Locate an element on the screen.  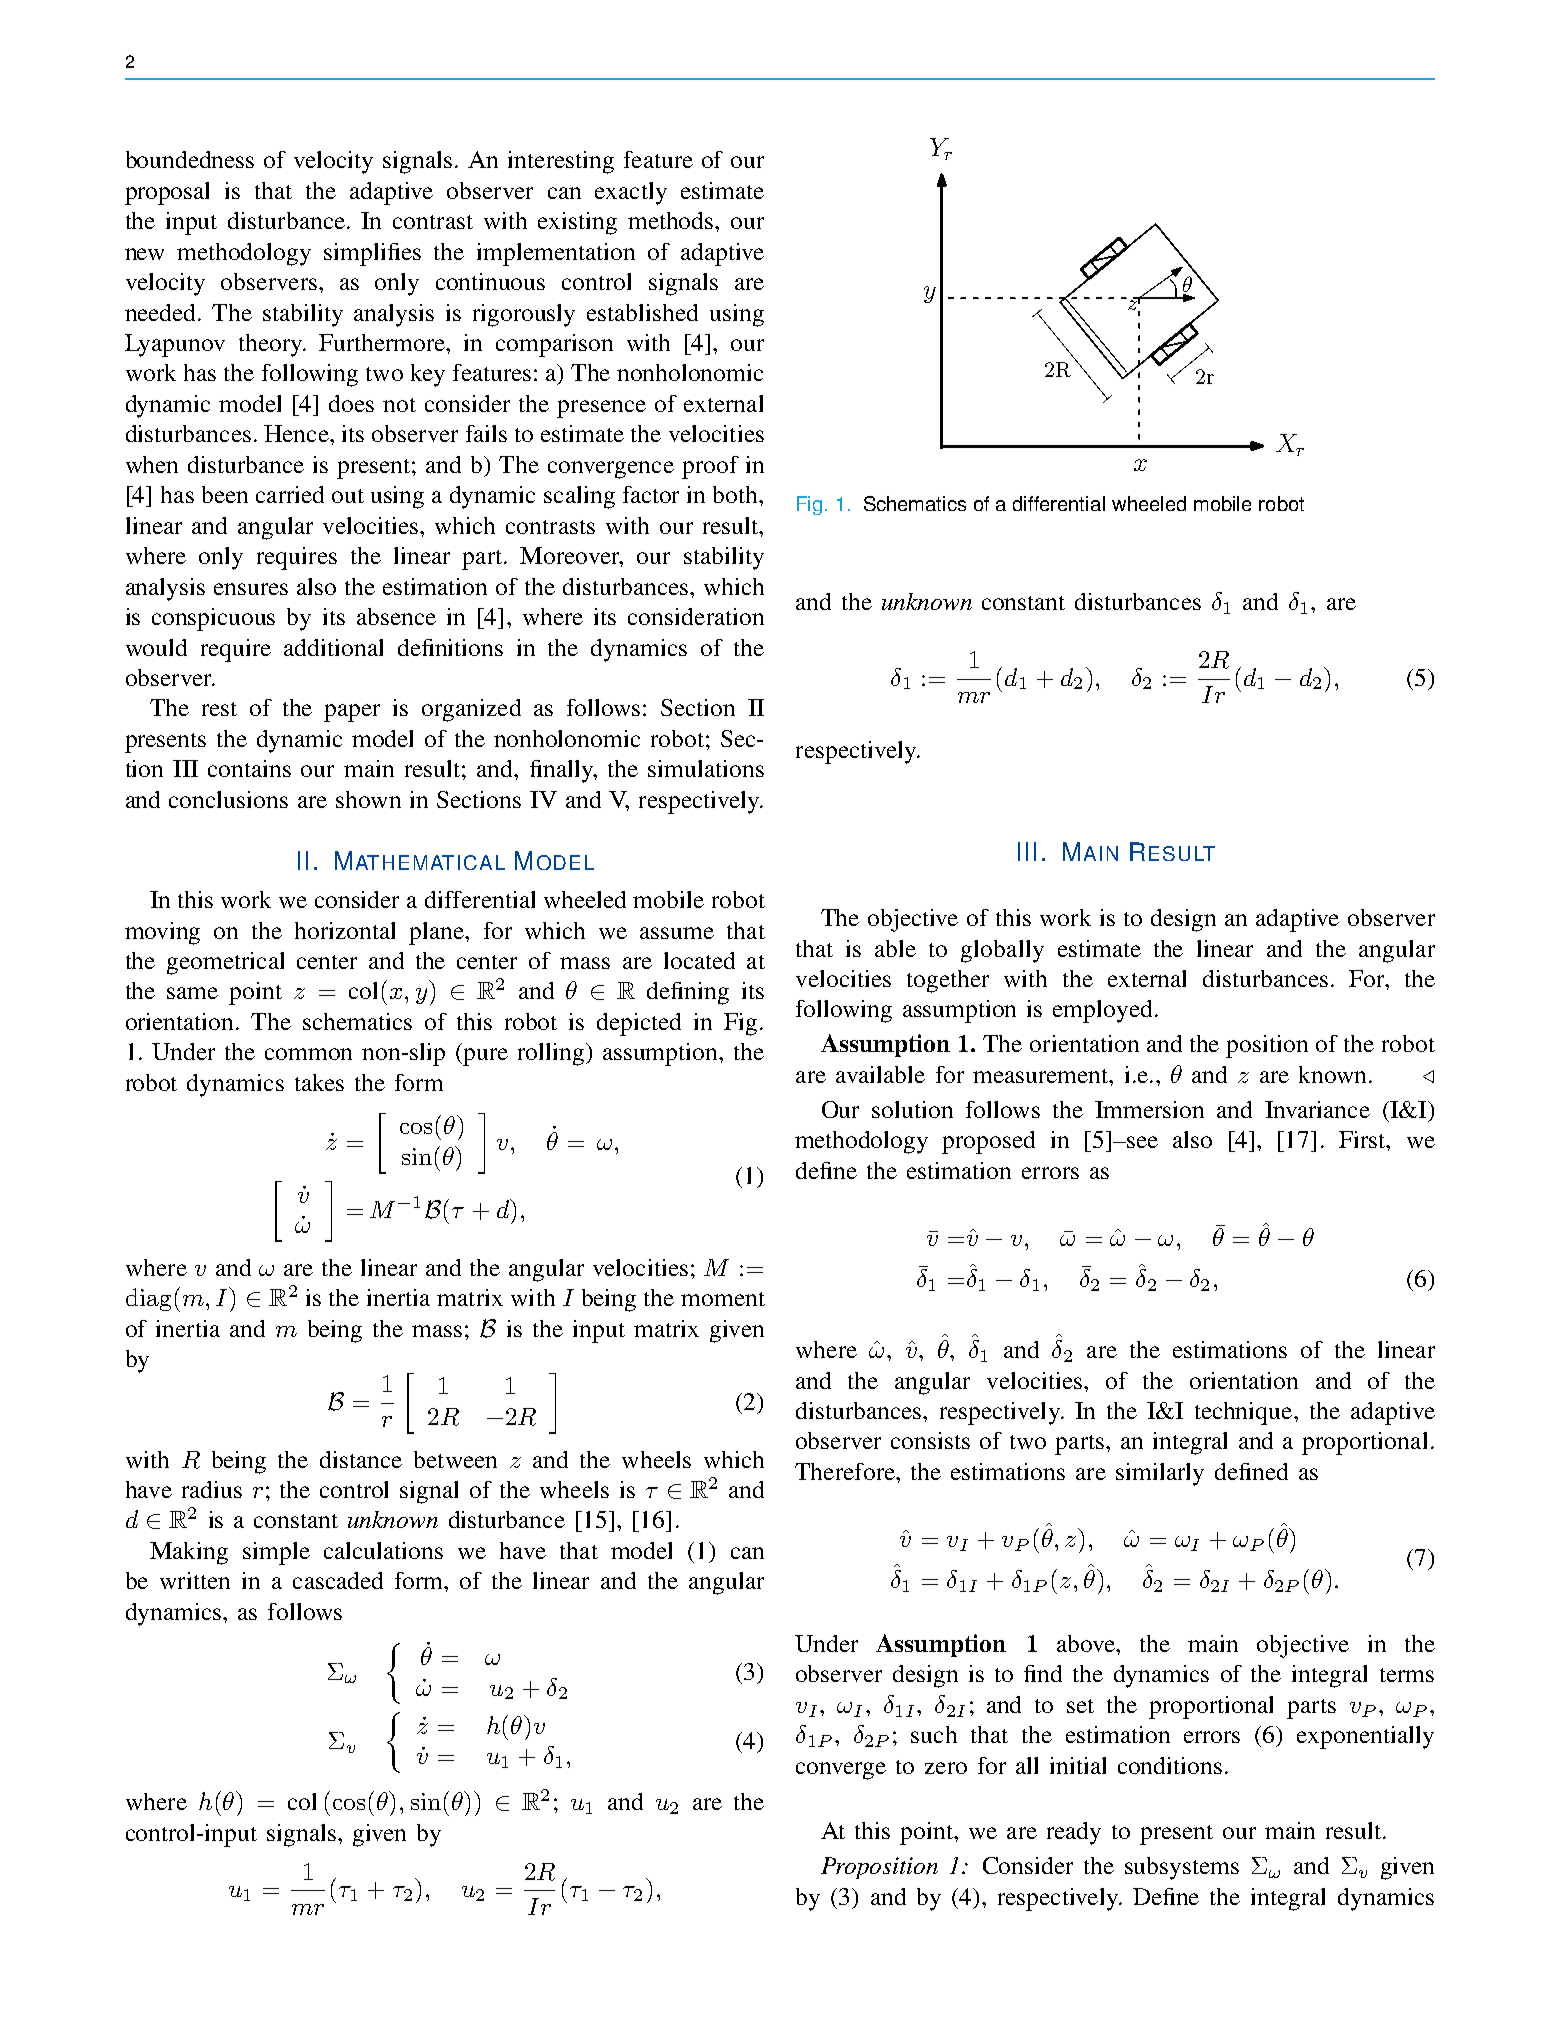
globally is located at coordinates (1002, 951).
